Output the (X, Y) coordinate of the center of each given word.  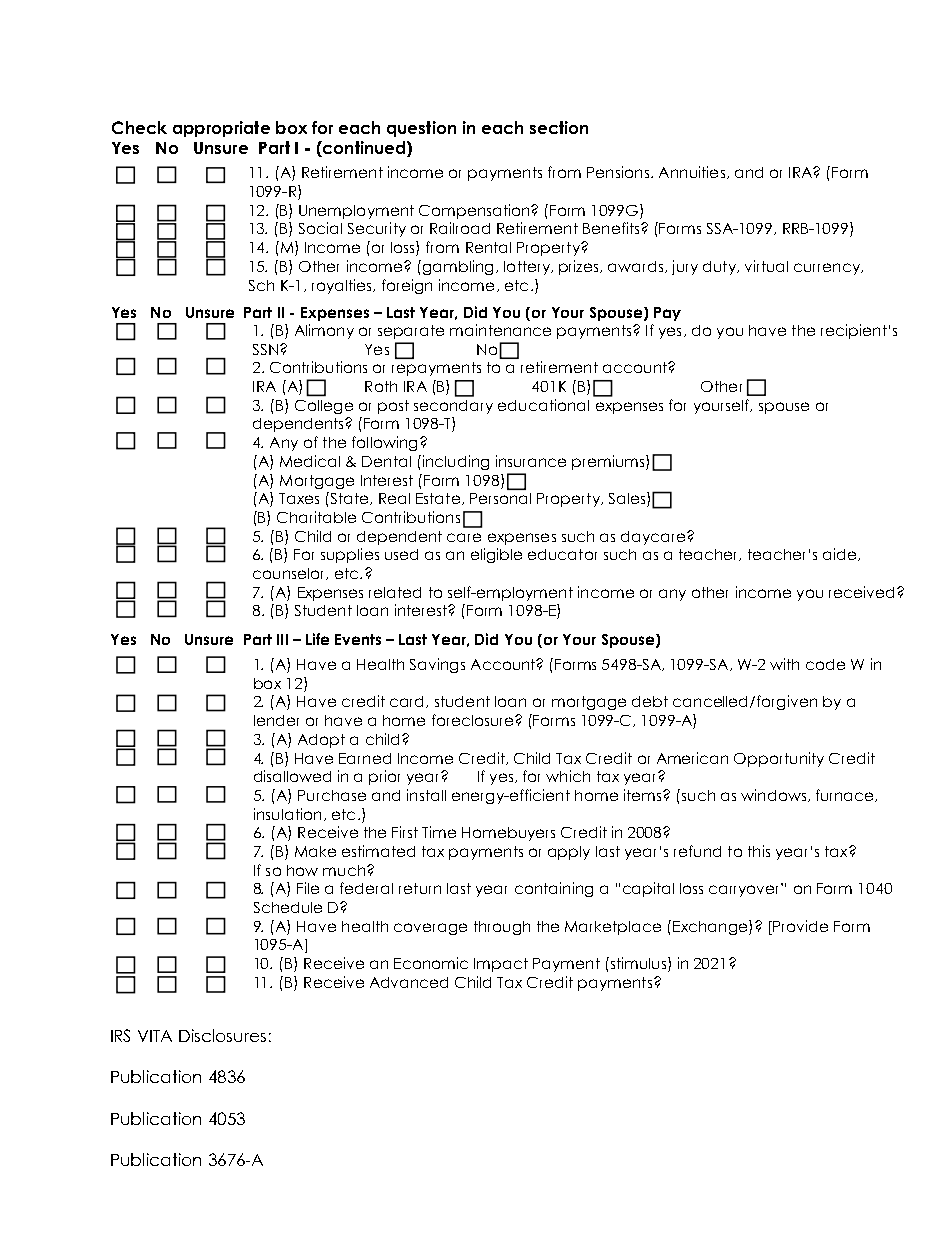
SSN (265, 349)
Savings (437, 665)
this (759, 851)
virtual (766, 266)
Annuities (692, 172)
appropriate (221, 129)
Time (439, 832)
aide (841, 554)
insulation (287, 814)
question (421, 129)
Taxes (299, 498)
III (282, 639)
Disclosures (222, 1035)
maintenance (500, 330)
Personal (500, 498)
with (784, 664)
